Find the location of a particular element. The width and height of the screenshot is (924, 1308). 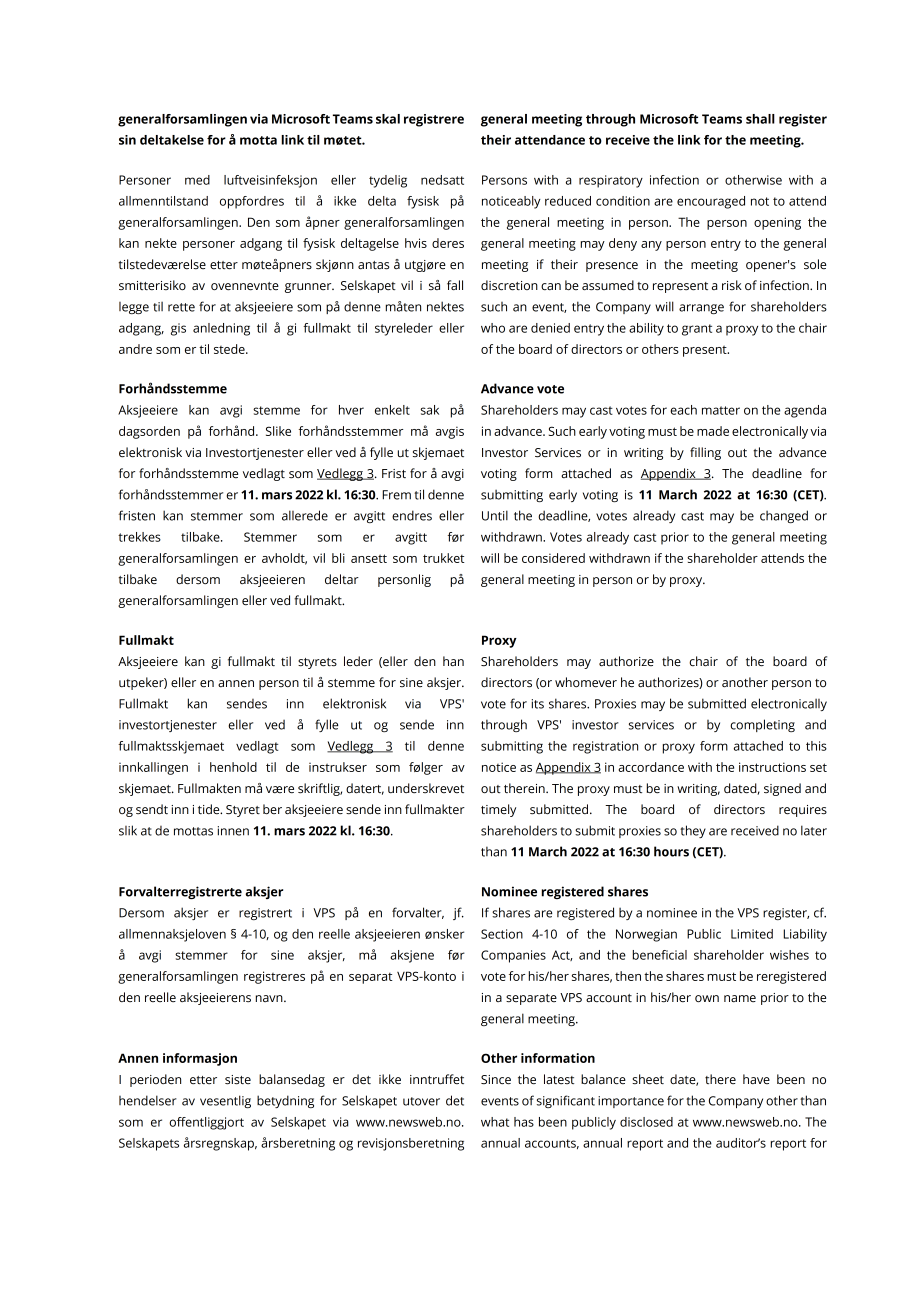

andre is located at coordinates (135, 349).
